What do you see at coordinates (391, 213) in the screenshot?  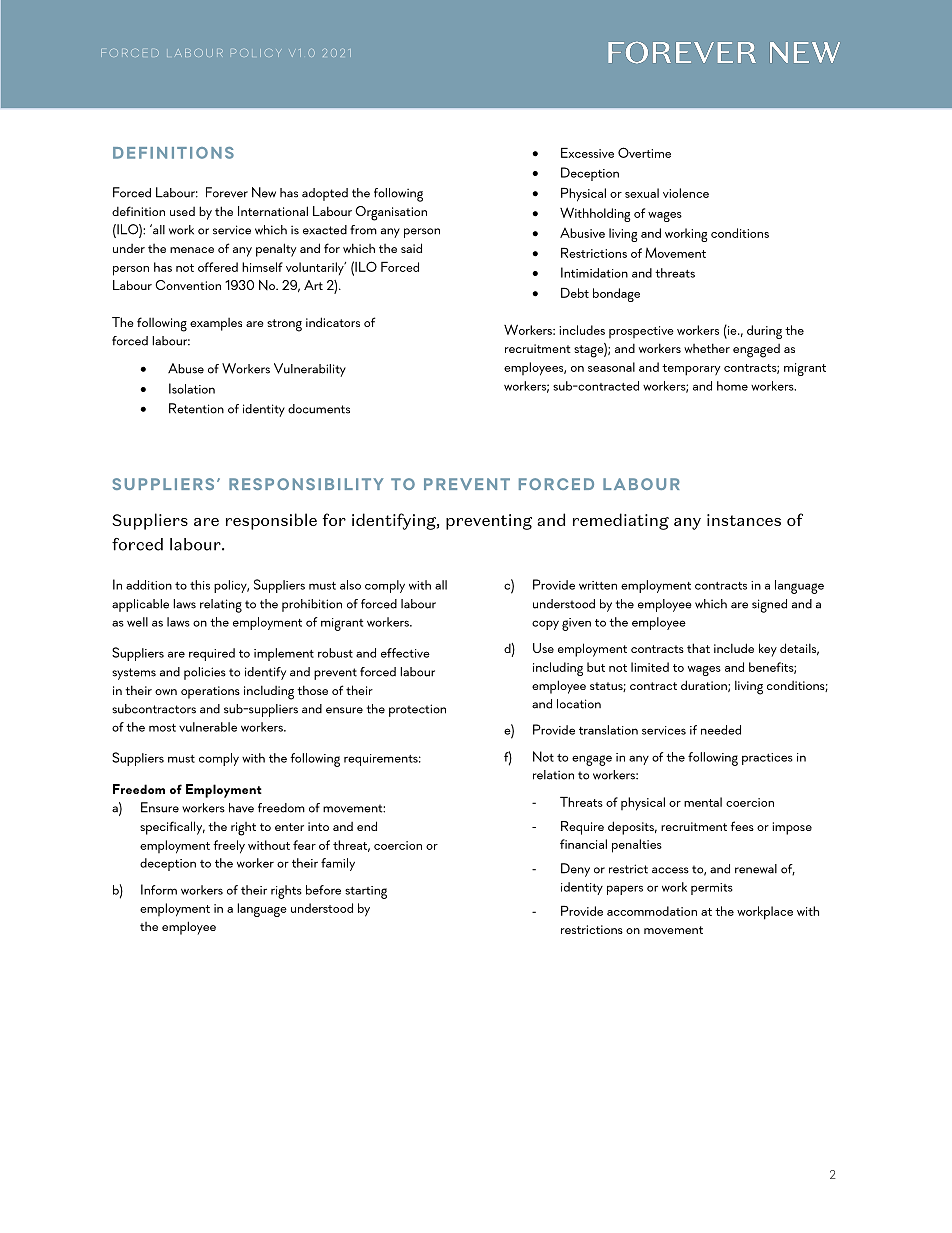 I see `Organisation` at bounding box center [391, 213].
